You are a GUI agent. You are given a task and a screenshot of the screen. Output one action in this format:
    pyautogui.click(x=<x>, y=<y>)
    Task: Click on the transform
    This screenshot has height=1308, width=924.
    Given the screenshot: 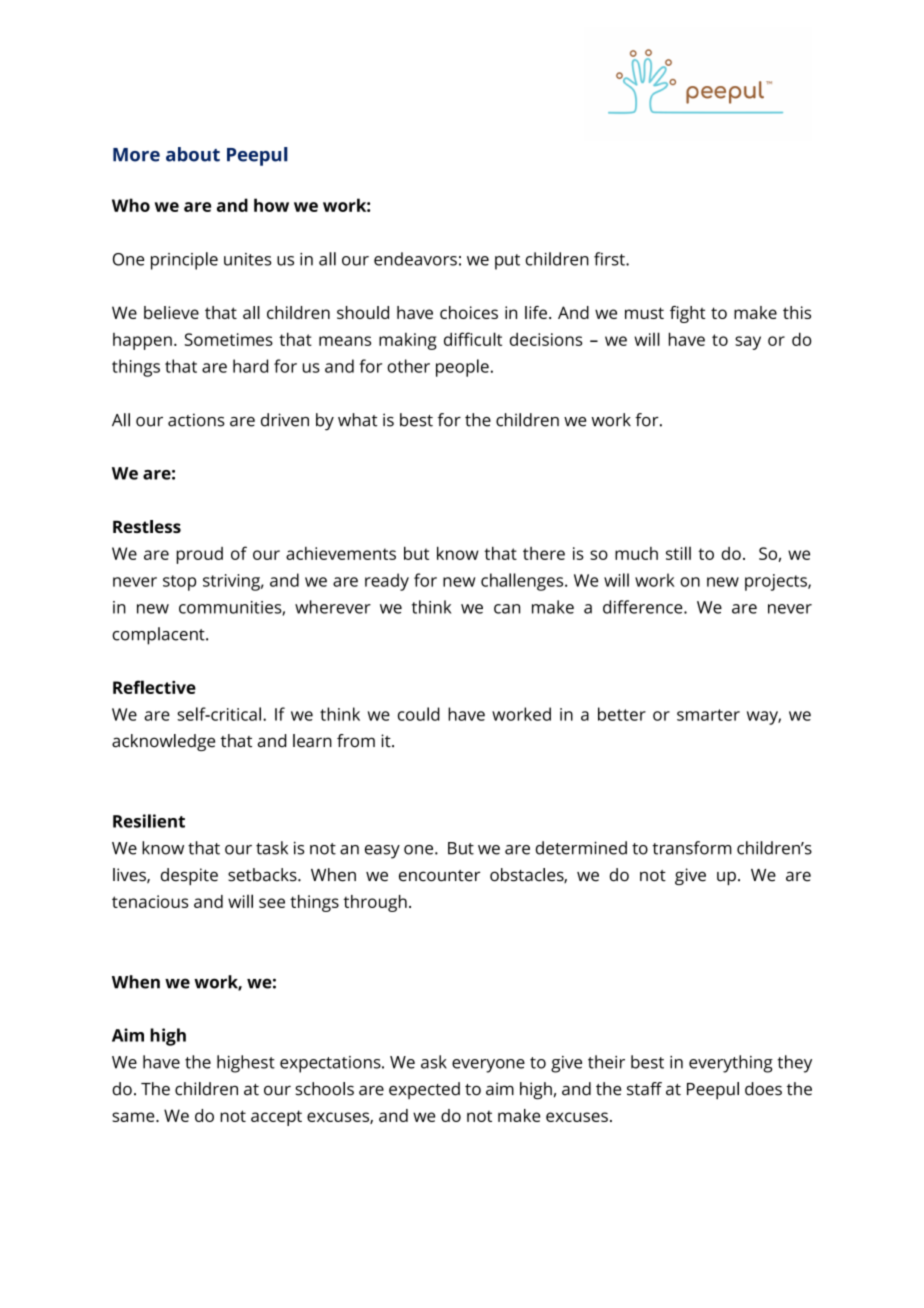 What is the action you would take?
    pyautogui.click(x=692, y=848)
